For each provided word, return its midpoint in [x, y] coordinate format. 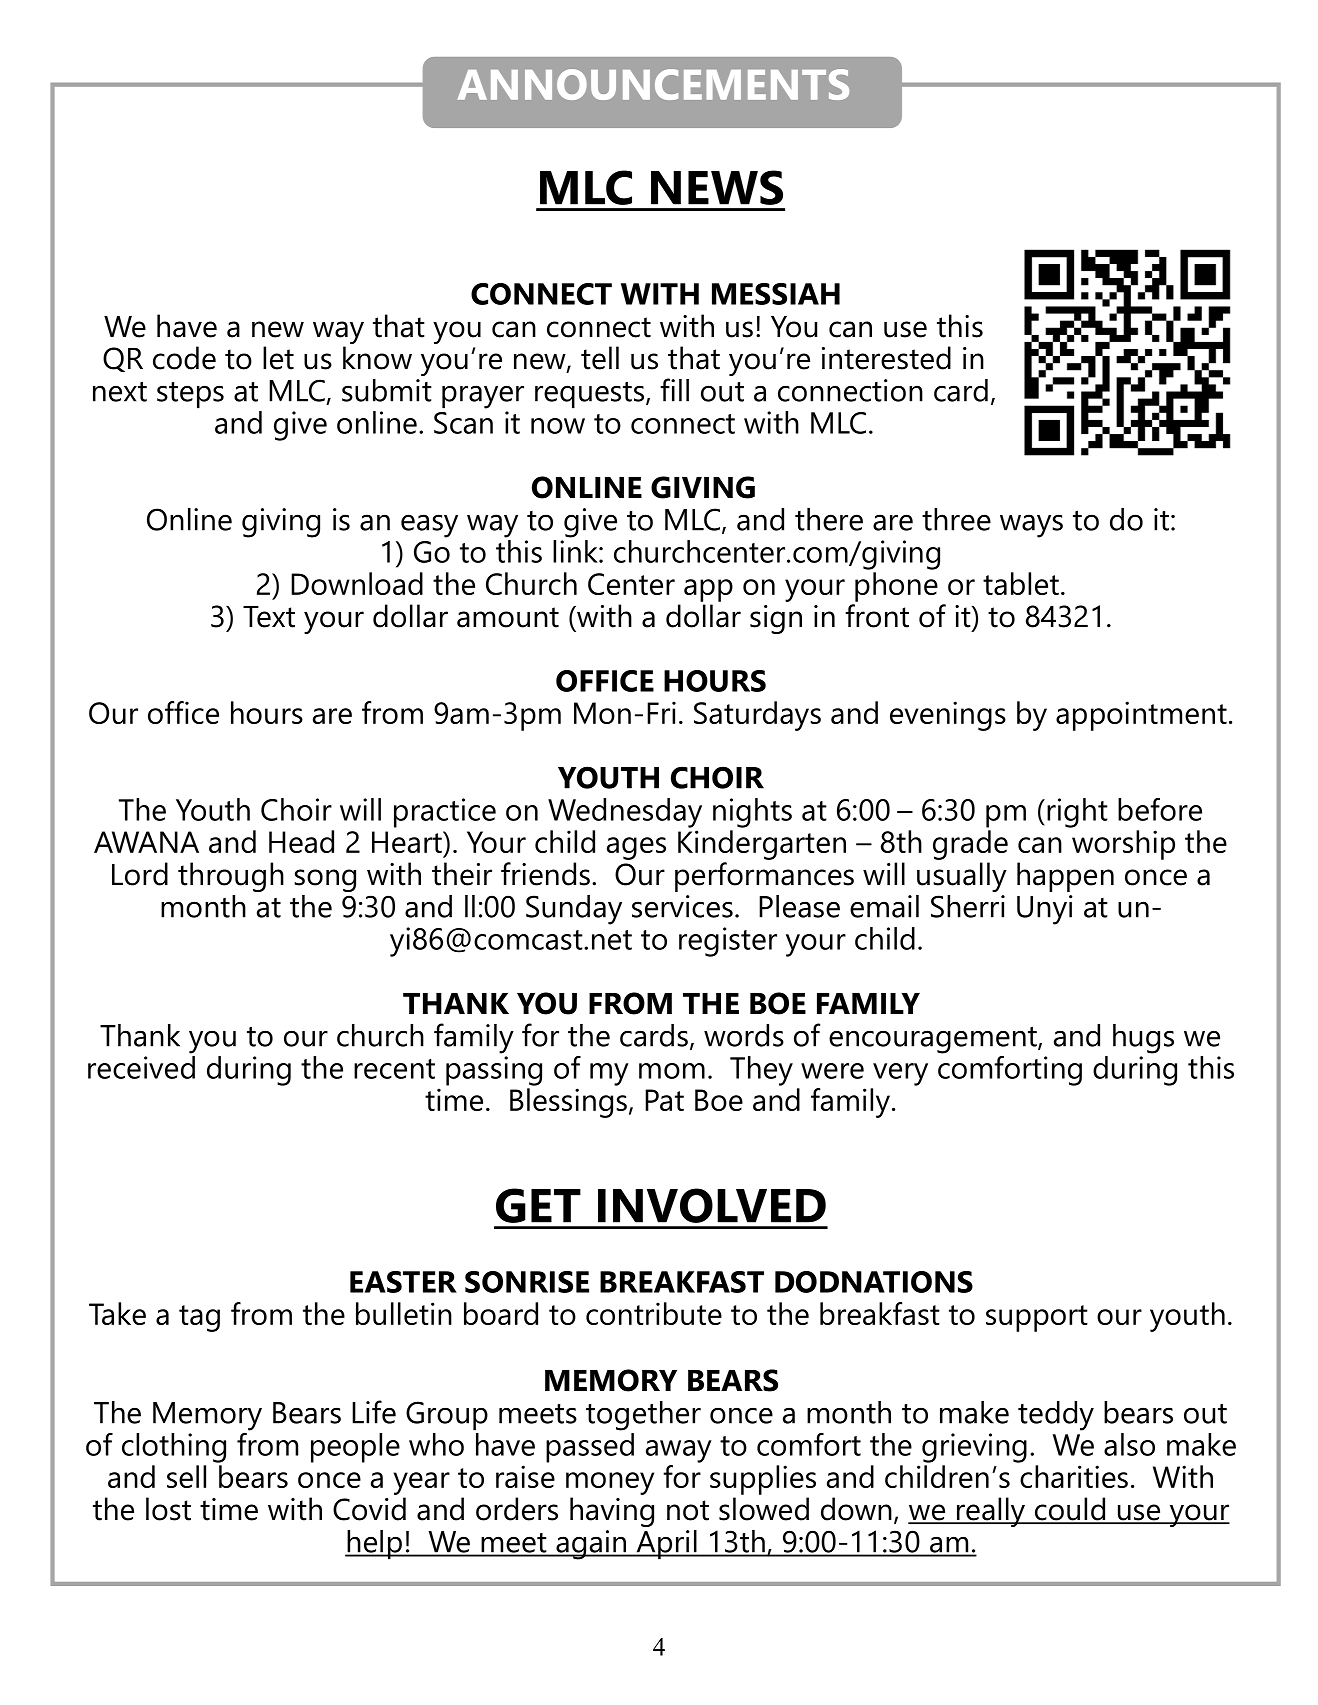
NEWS [717, 187]
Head [301, 841]
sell [186, 1476]
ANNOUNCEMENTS [653, 84]
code [184, 358]
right [1077, 813]
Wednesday [625, 813]
